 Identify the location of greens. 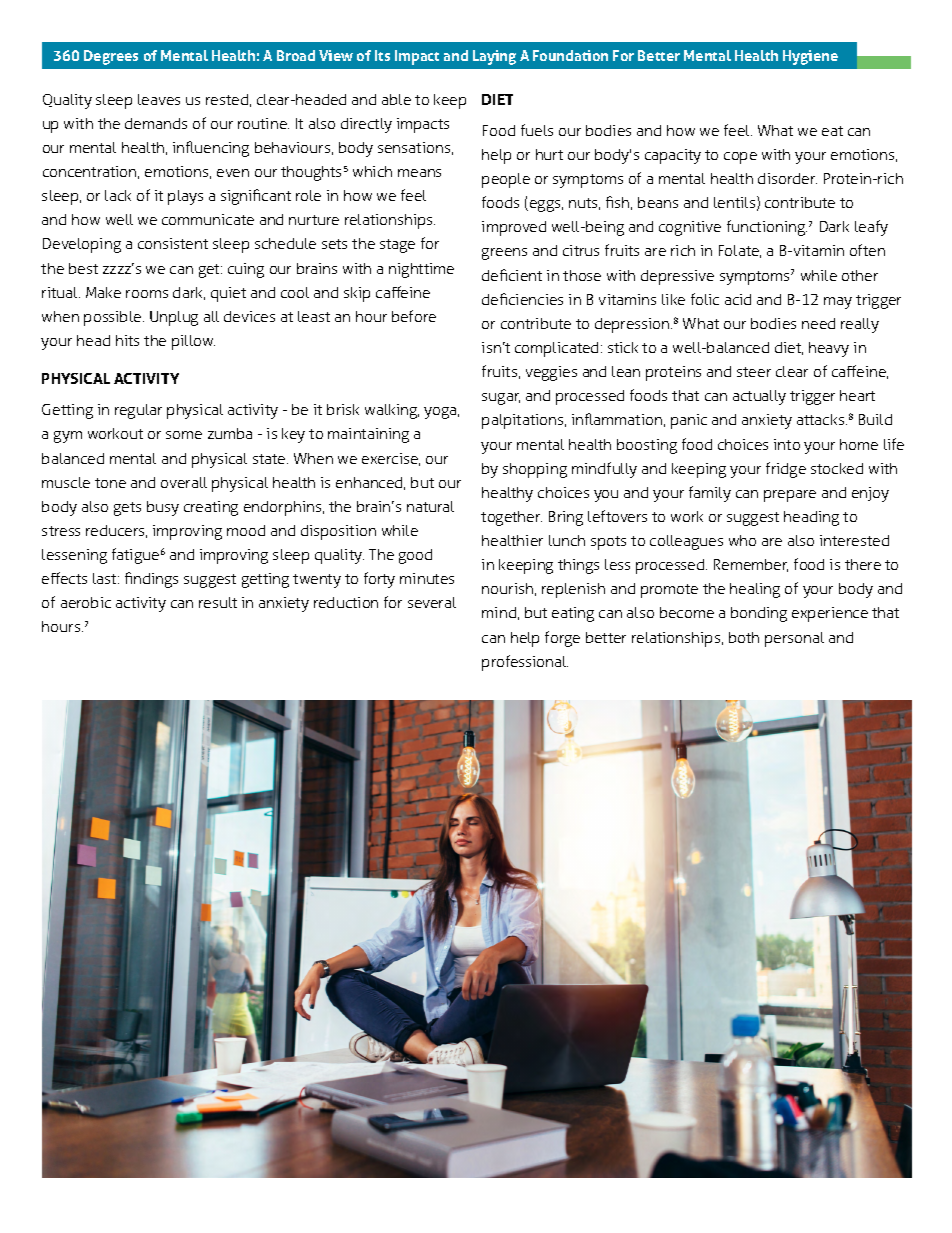
(504, 254).
